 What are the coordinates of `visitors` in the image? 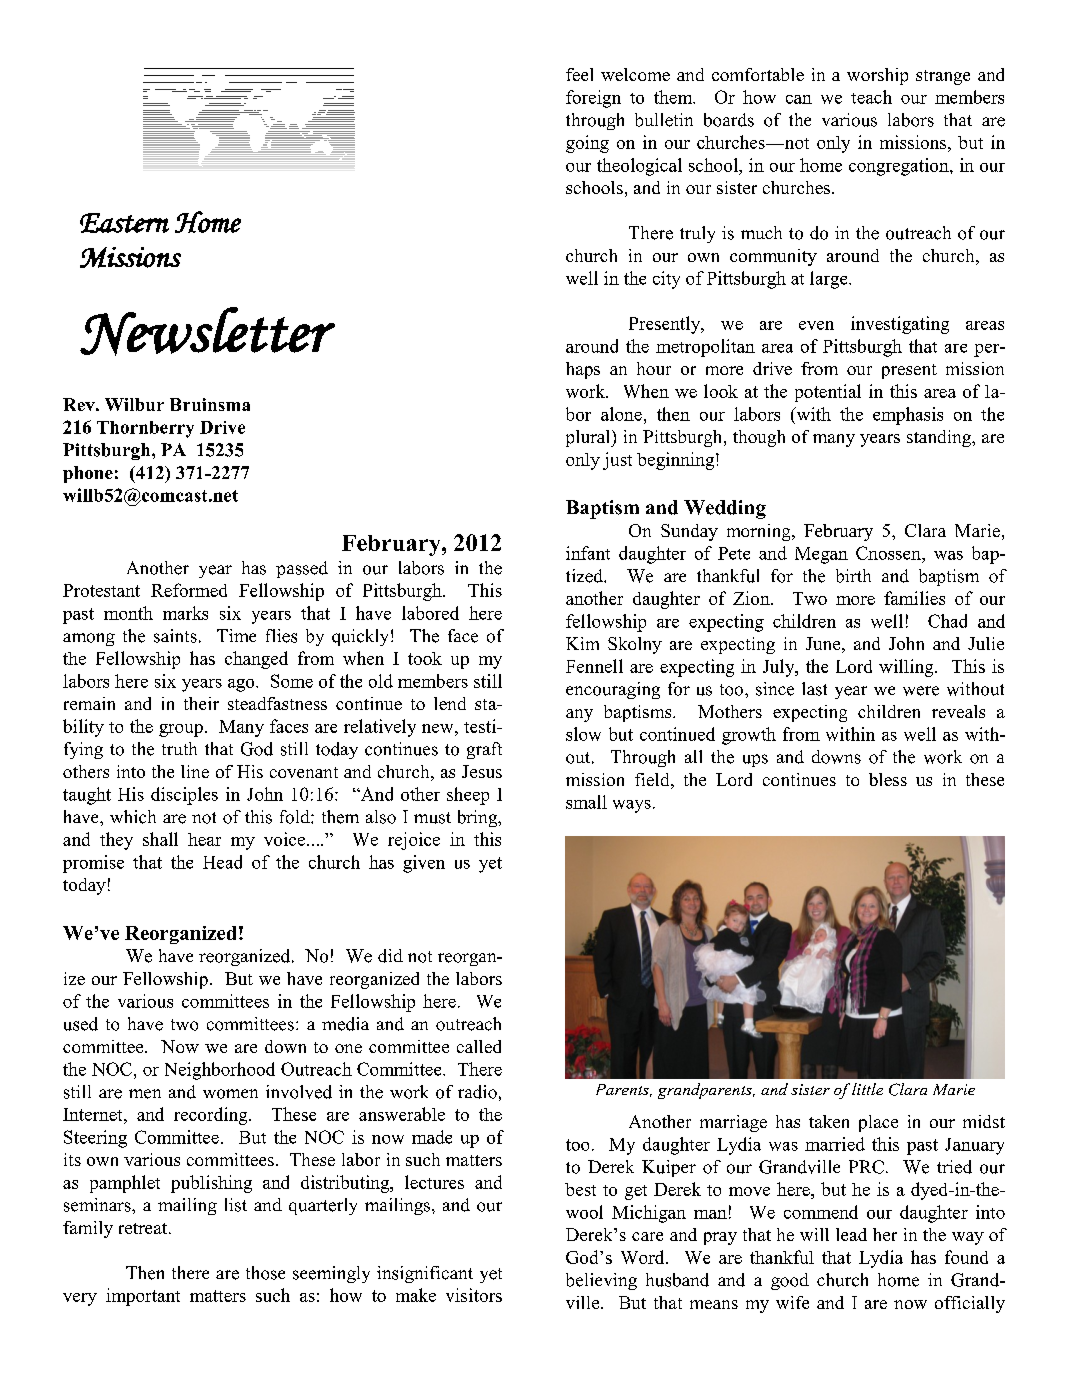 It's located at (474, 1295).
